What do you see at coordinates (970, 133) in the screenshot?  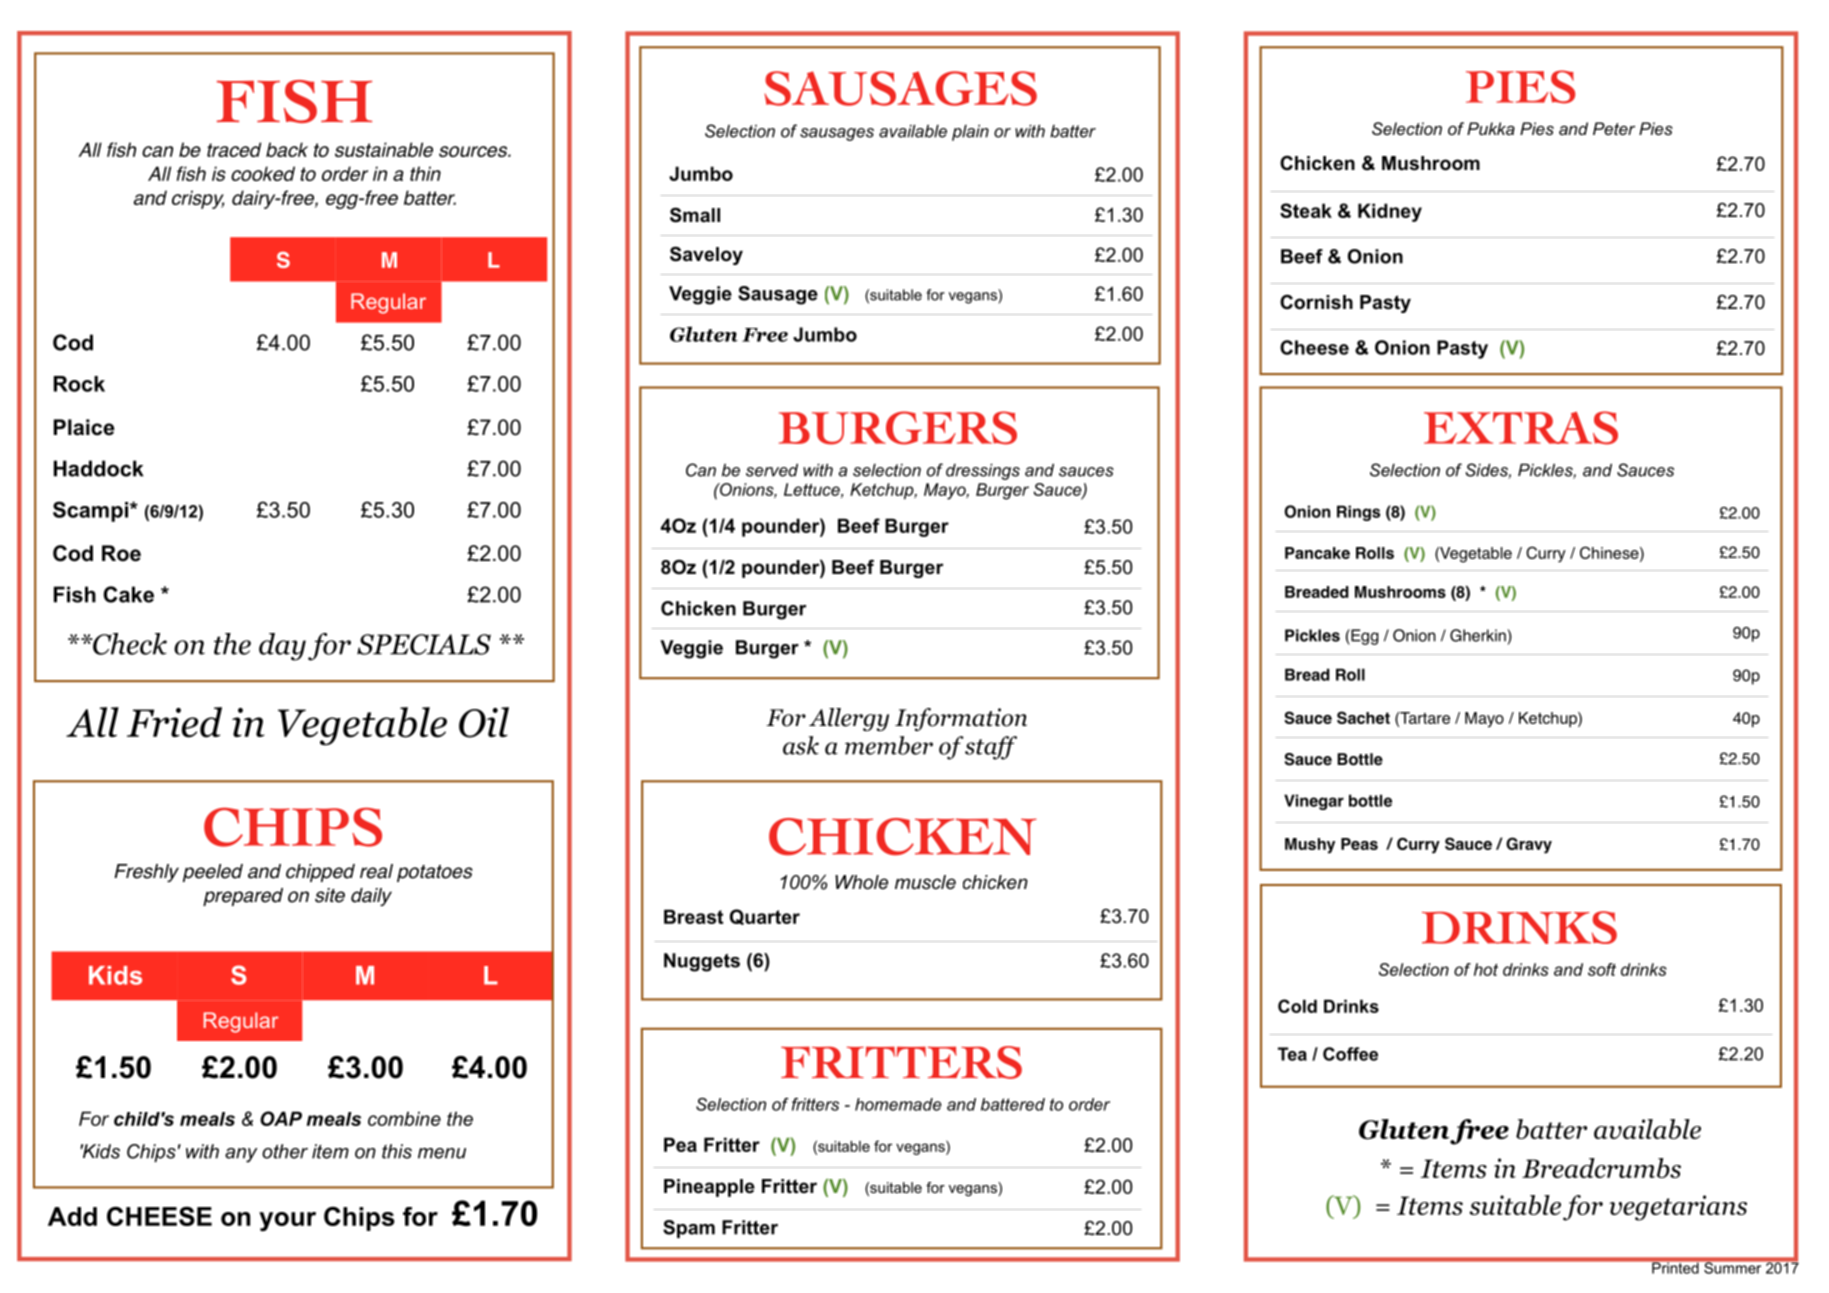 I see `plain` at bounding box center [970, 133].
